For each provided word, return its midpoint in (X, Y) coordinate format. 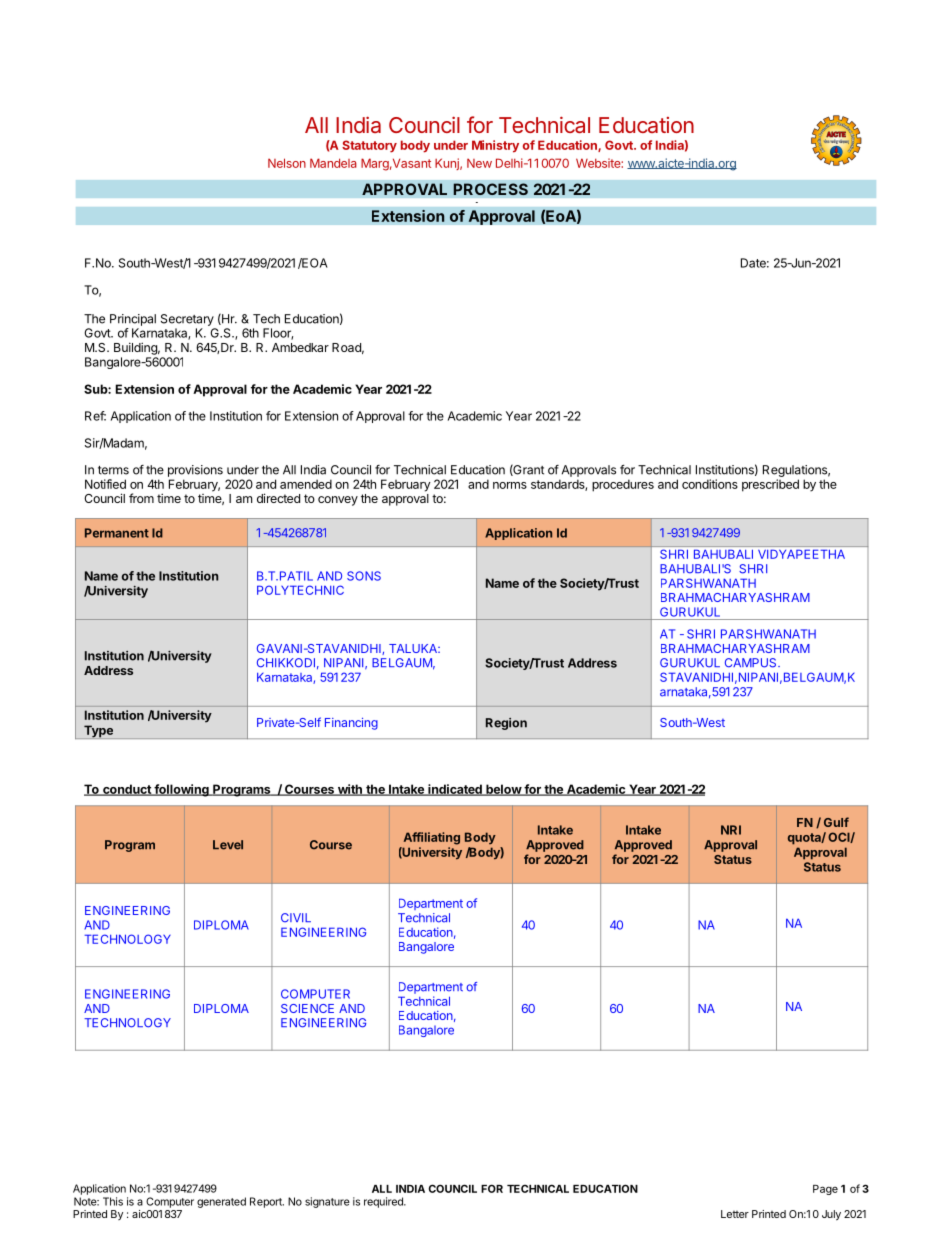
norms (510, 485)
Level (228, 845)
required (384, 1202)
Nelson (287, 163)
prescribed (770, 485)
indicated (455, 790)
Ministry (495, 146)
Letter (735, 1214)
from (141, 498)
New (479, 163)
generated (221, 1202)
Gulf (836, 822)
